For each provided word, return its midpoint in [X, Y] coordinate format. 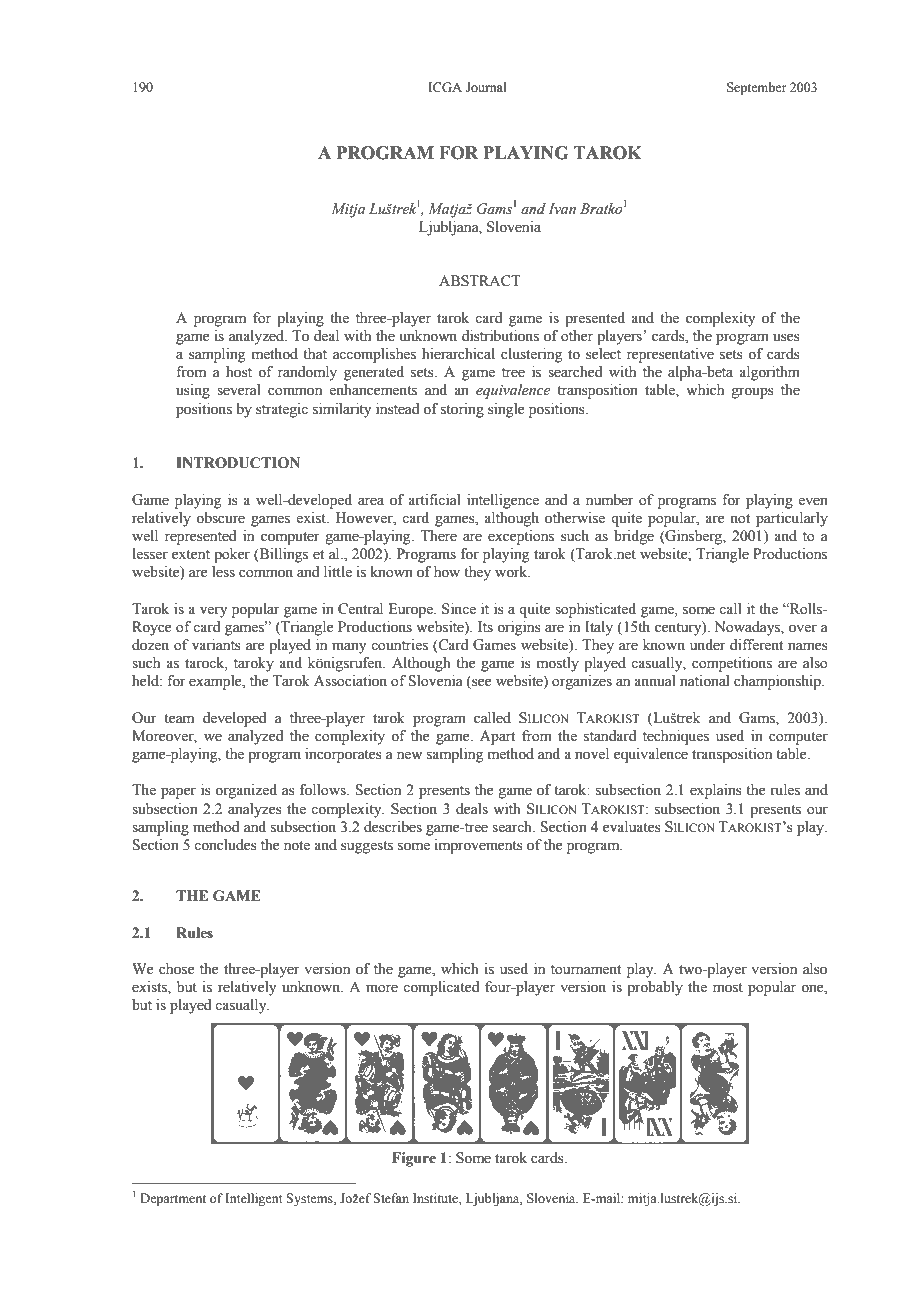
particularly [792, 519]
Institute [436, 1198]
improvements [479, 846]
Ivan [562, 209]
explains [716, 791]
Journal [486, 87]
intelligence [503, 501]
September [756, 88]
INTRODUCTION [238, 463]
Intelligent [254, 1199]
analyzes [255, 810]
